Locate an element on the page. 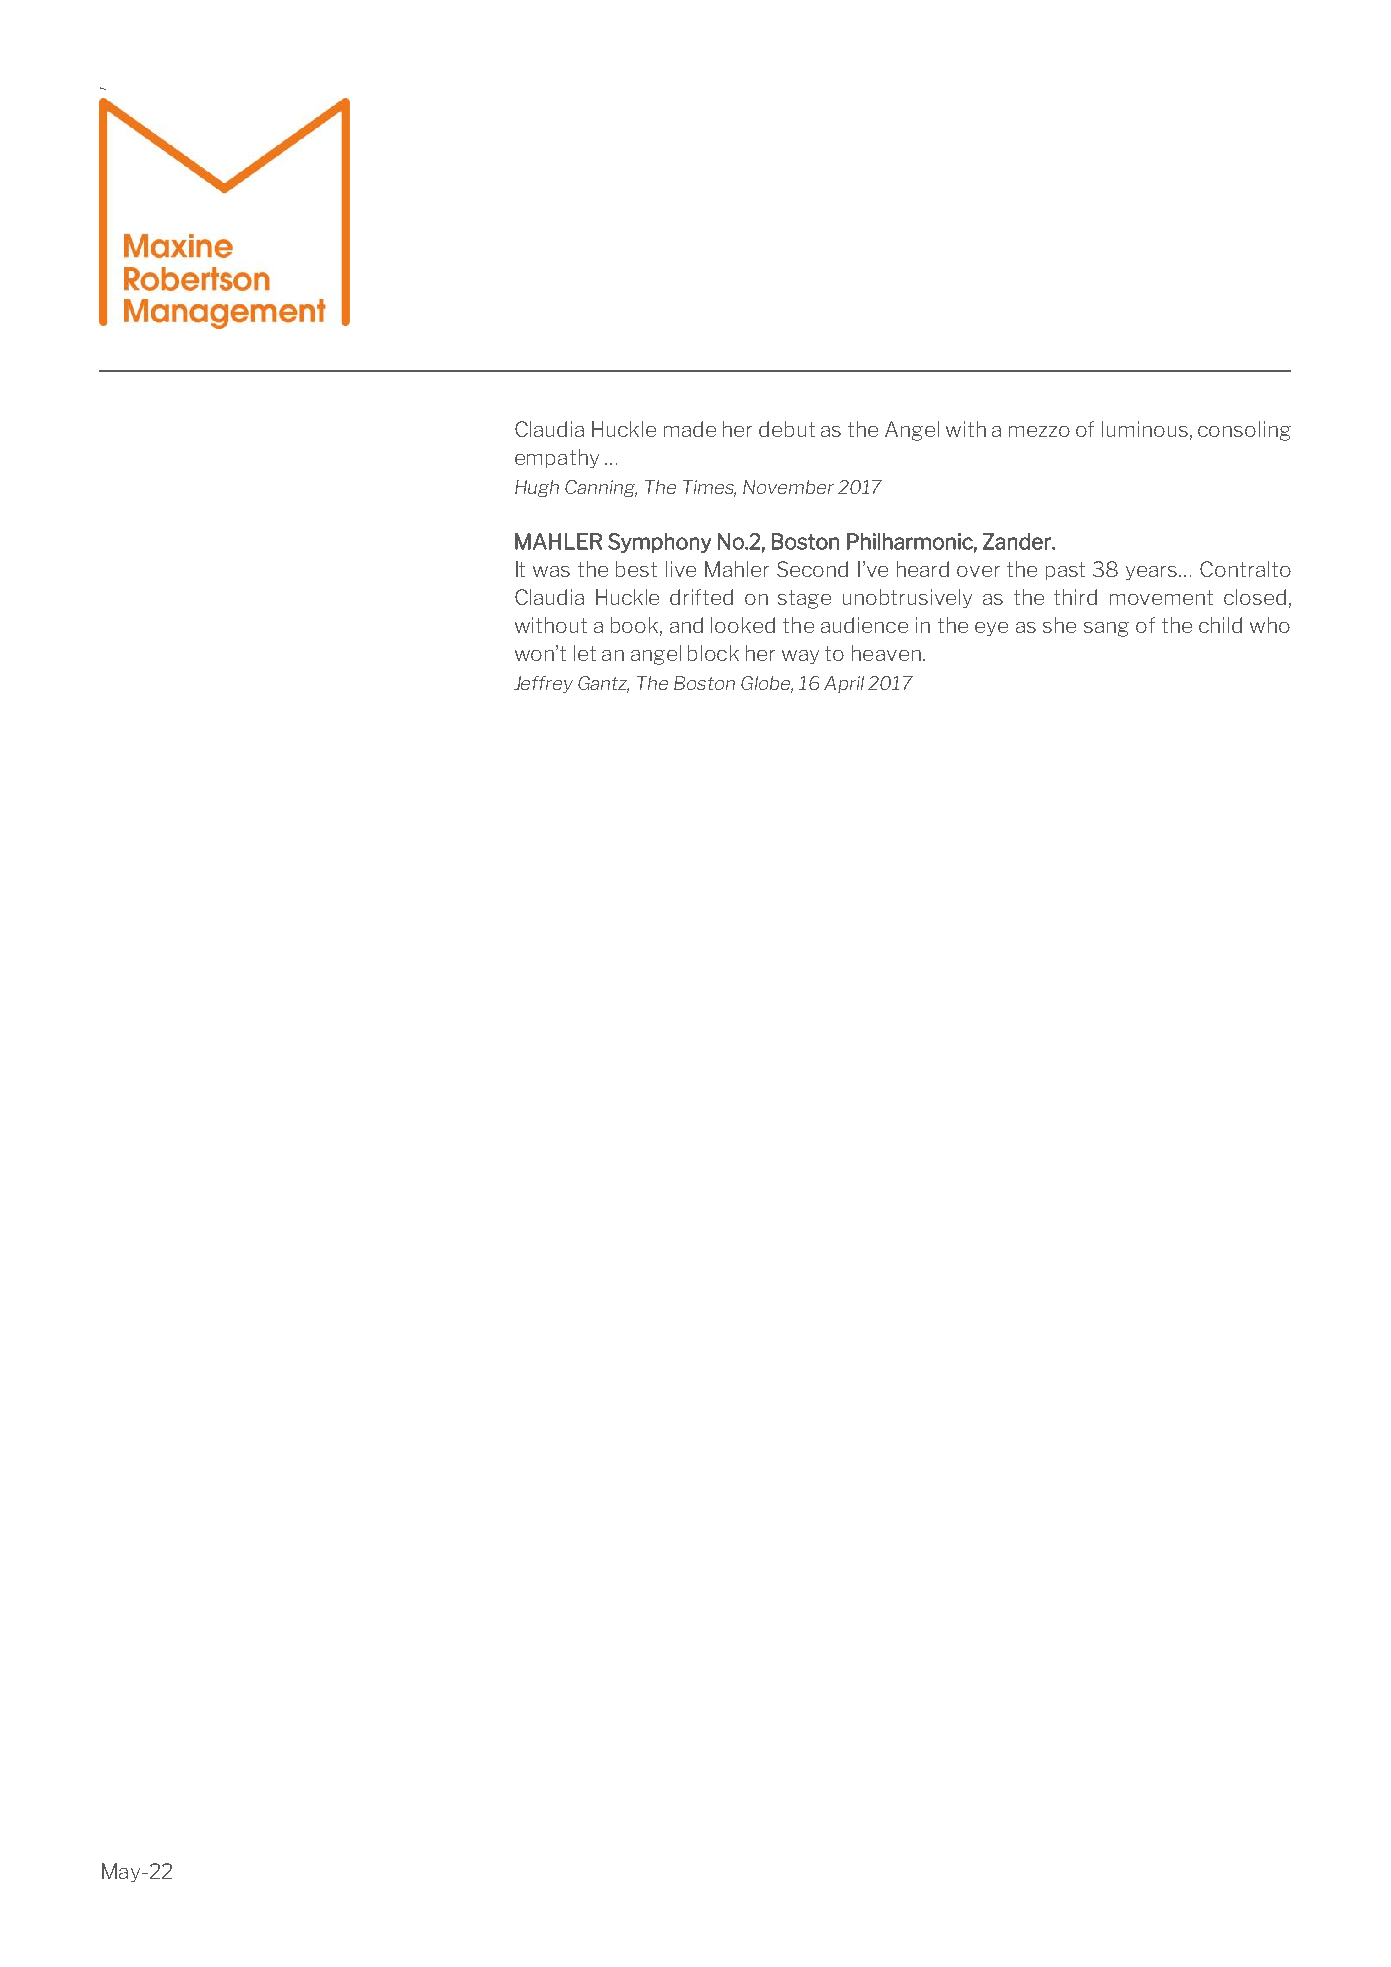  Gantz is located at coordinates (603, 684).
